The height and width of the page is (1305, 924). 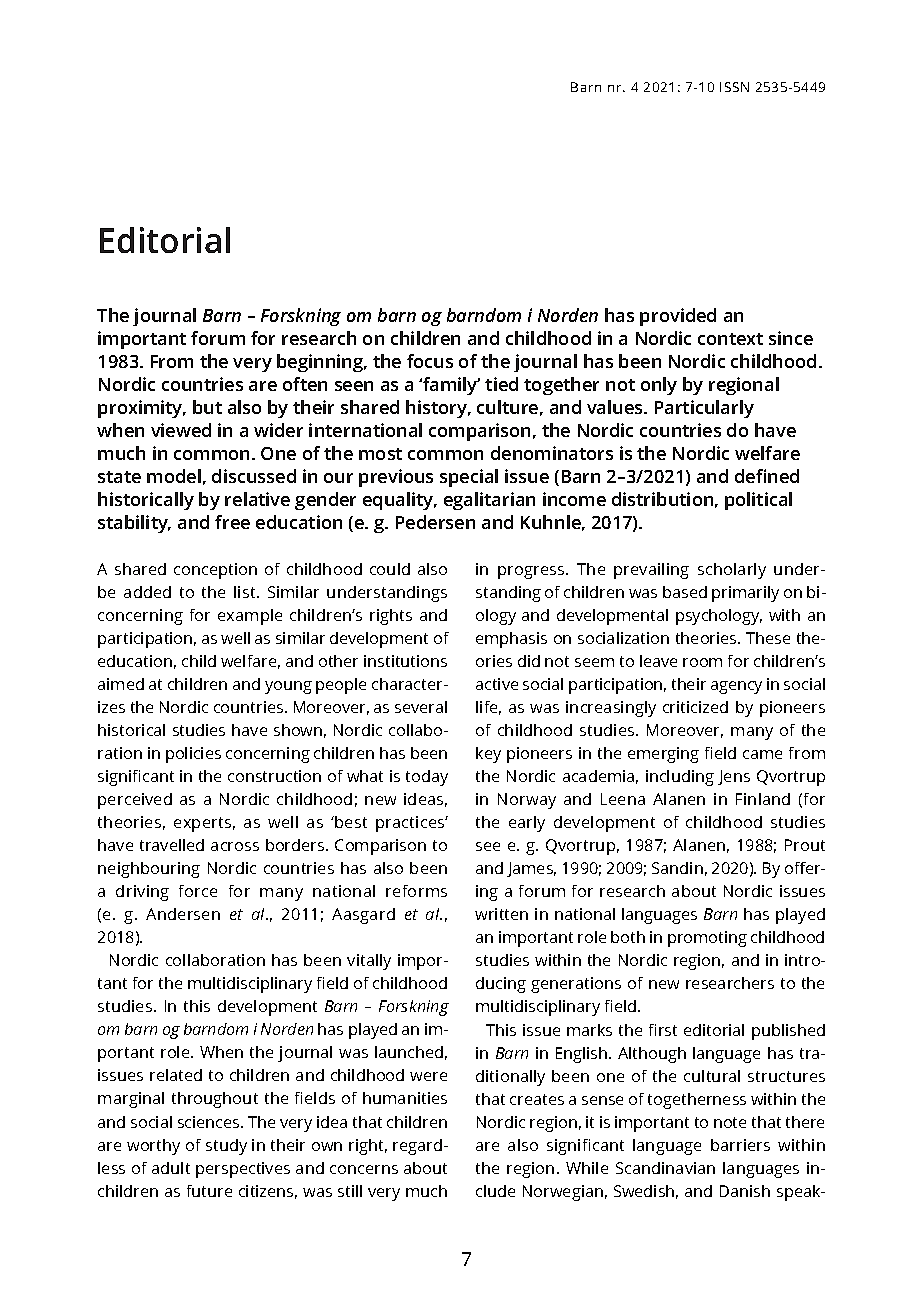 I want to click on provided, so click(x=678, y=317).
